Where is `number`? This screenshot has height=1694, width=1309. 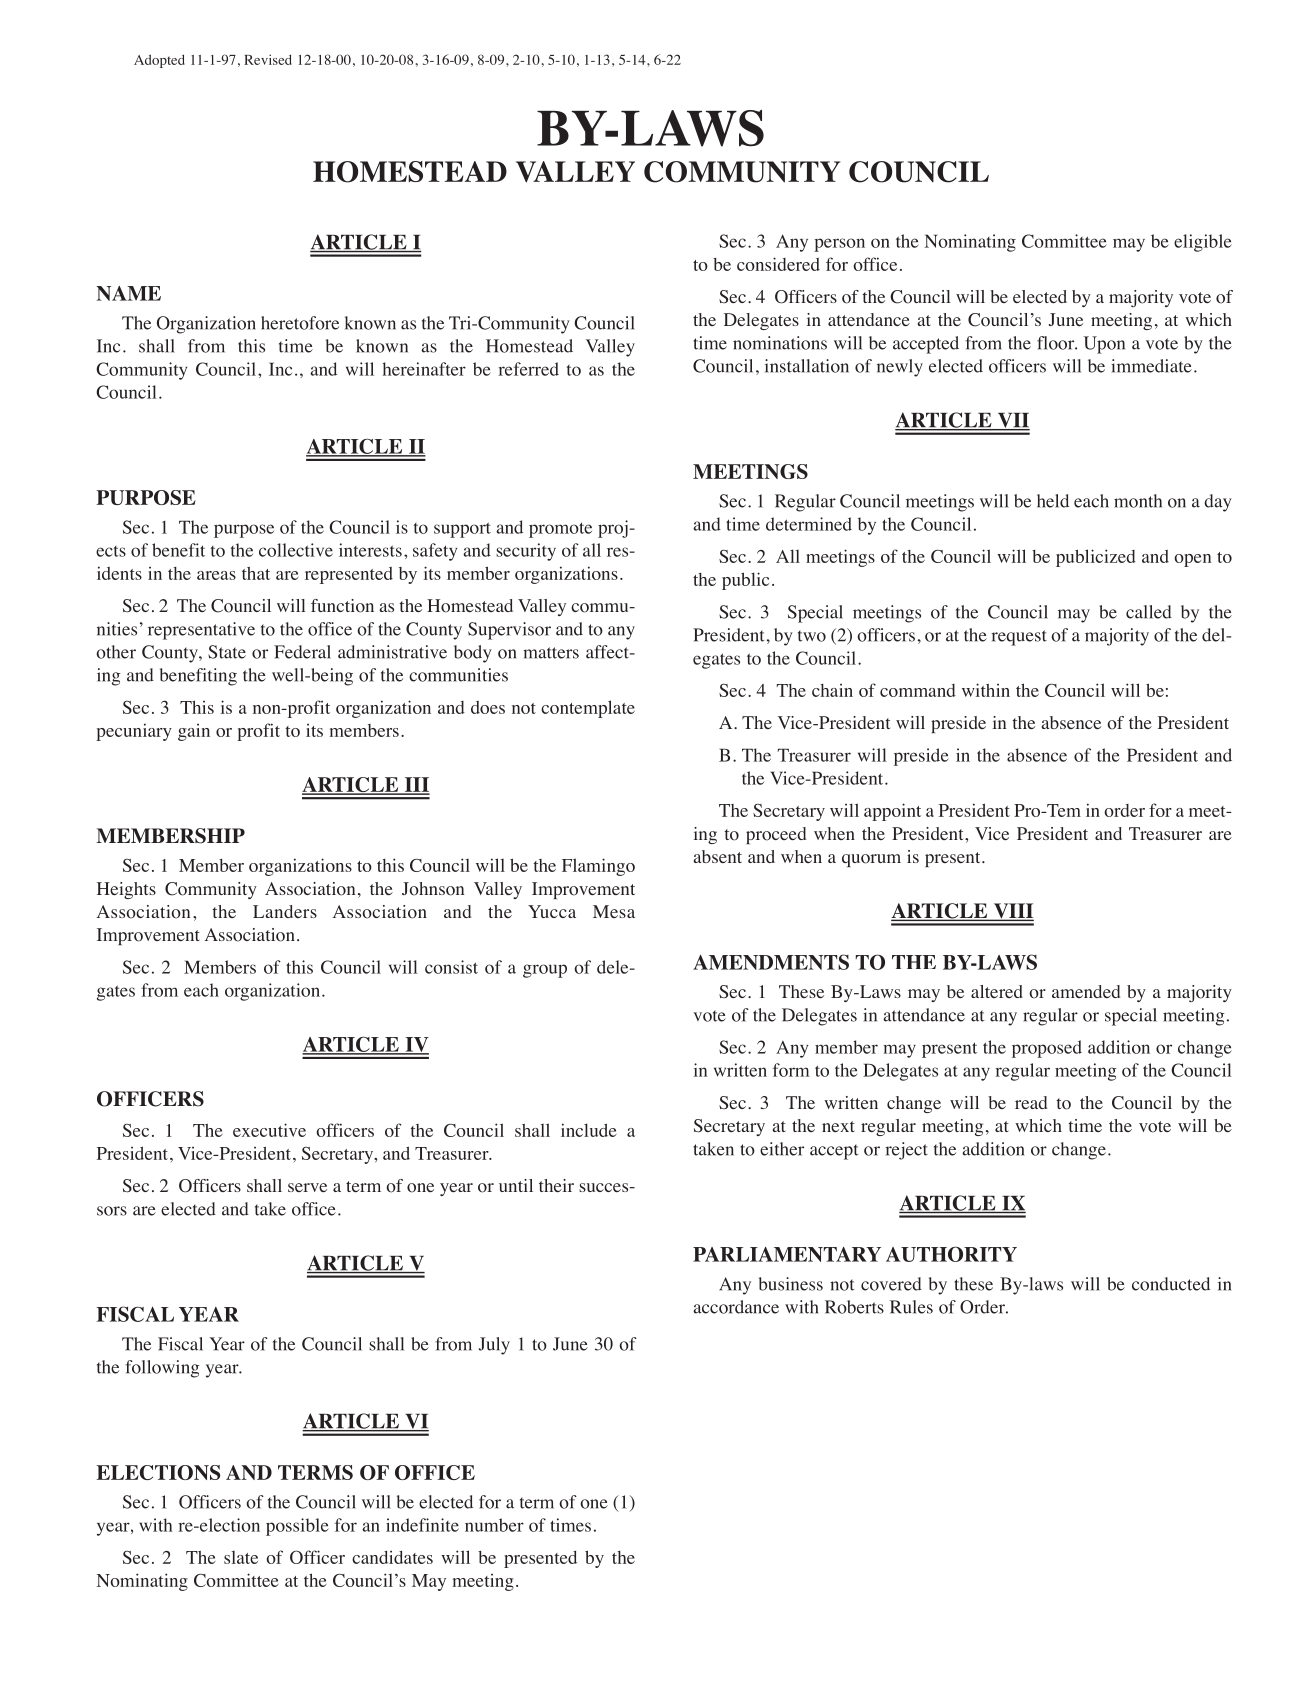
number is located at coordinates (494, 1525).
